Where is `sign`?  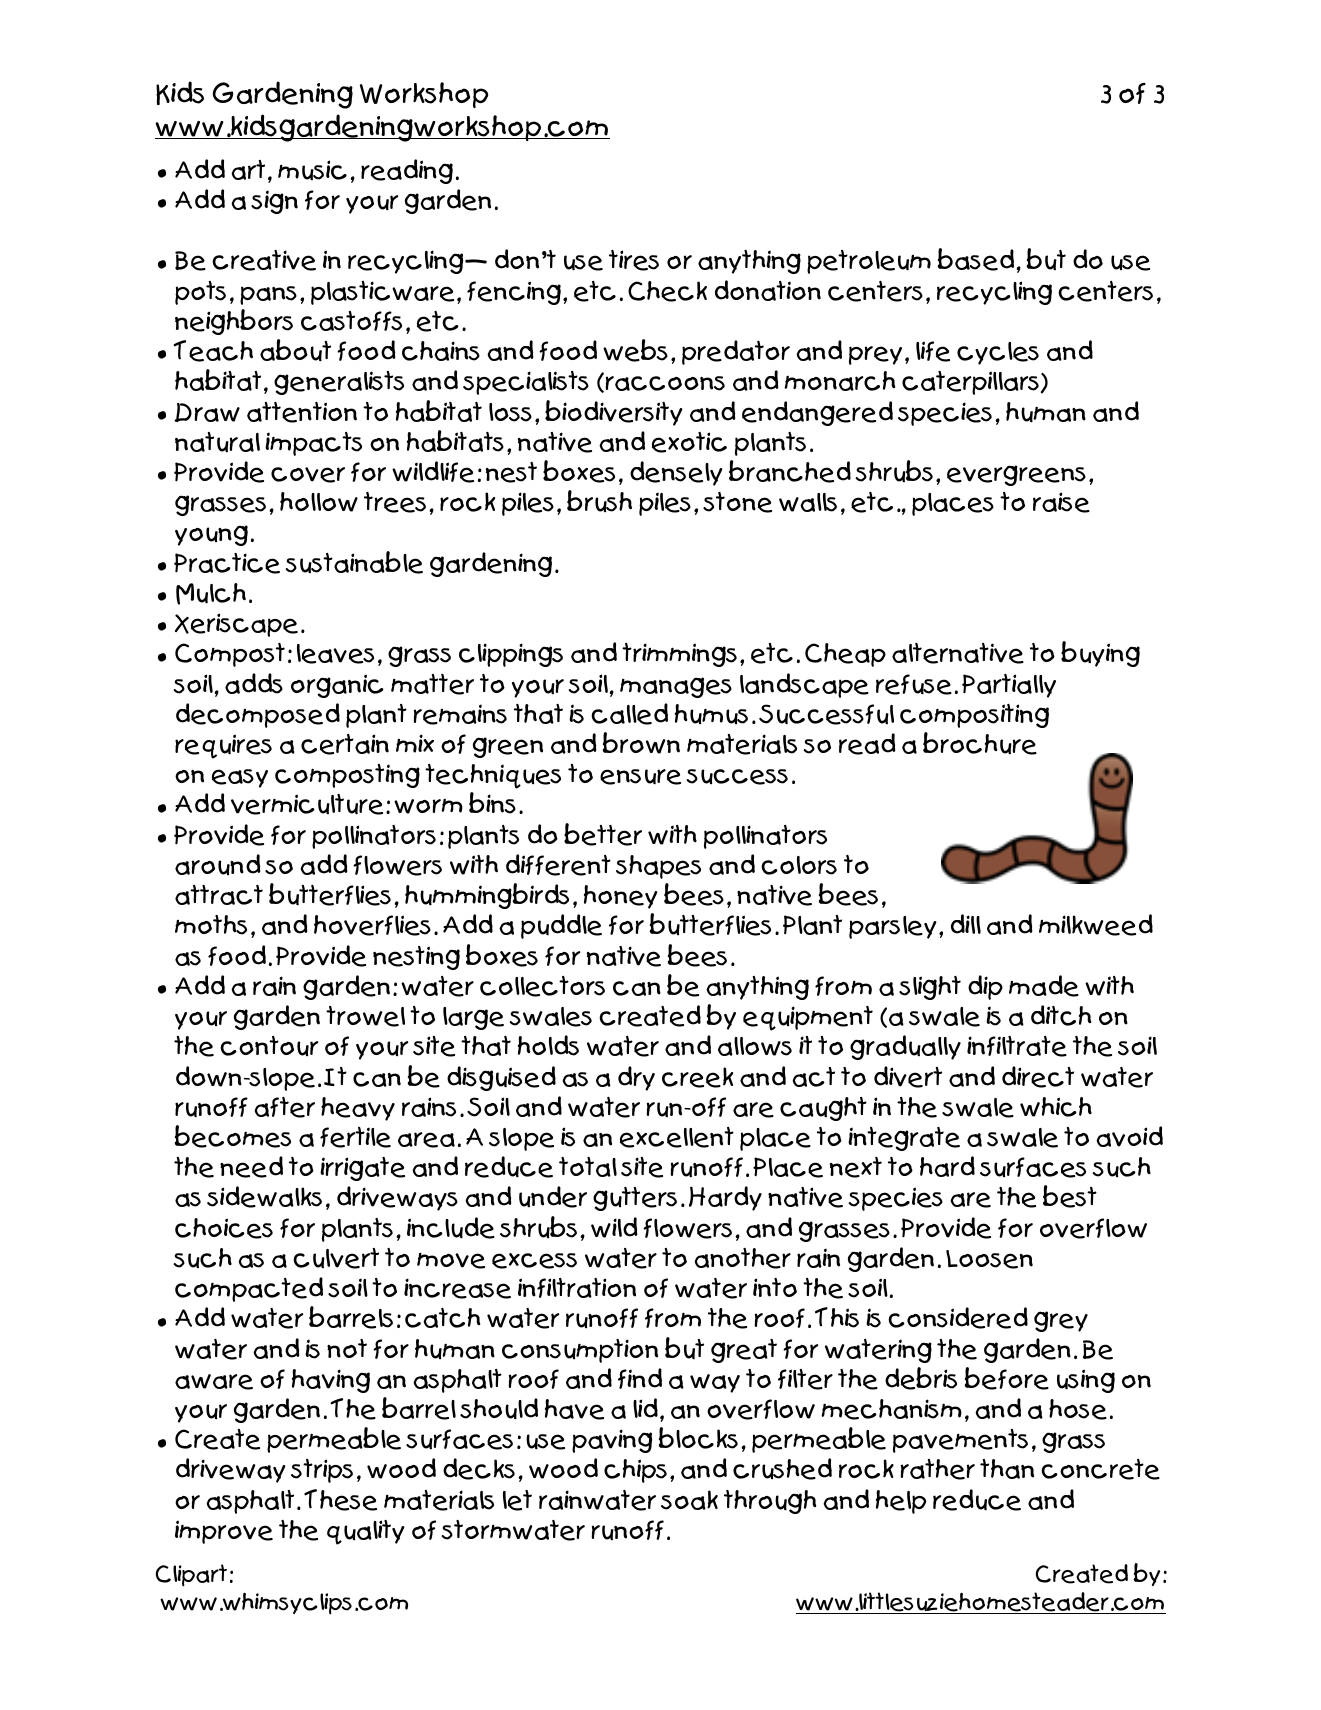 sign is located at coordinates (274, 202).
